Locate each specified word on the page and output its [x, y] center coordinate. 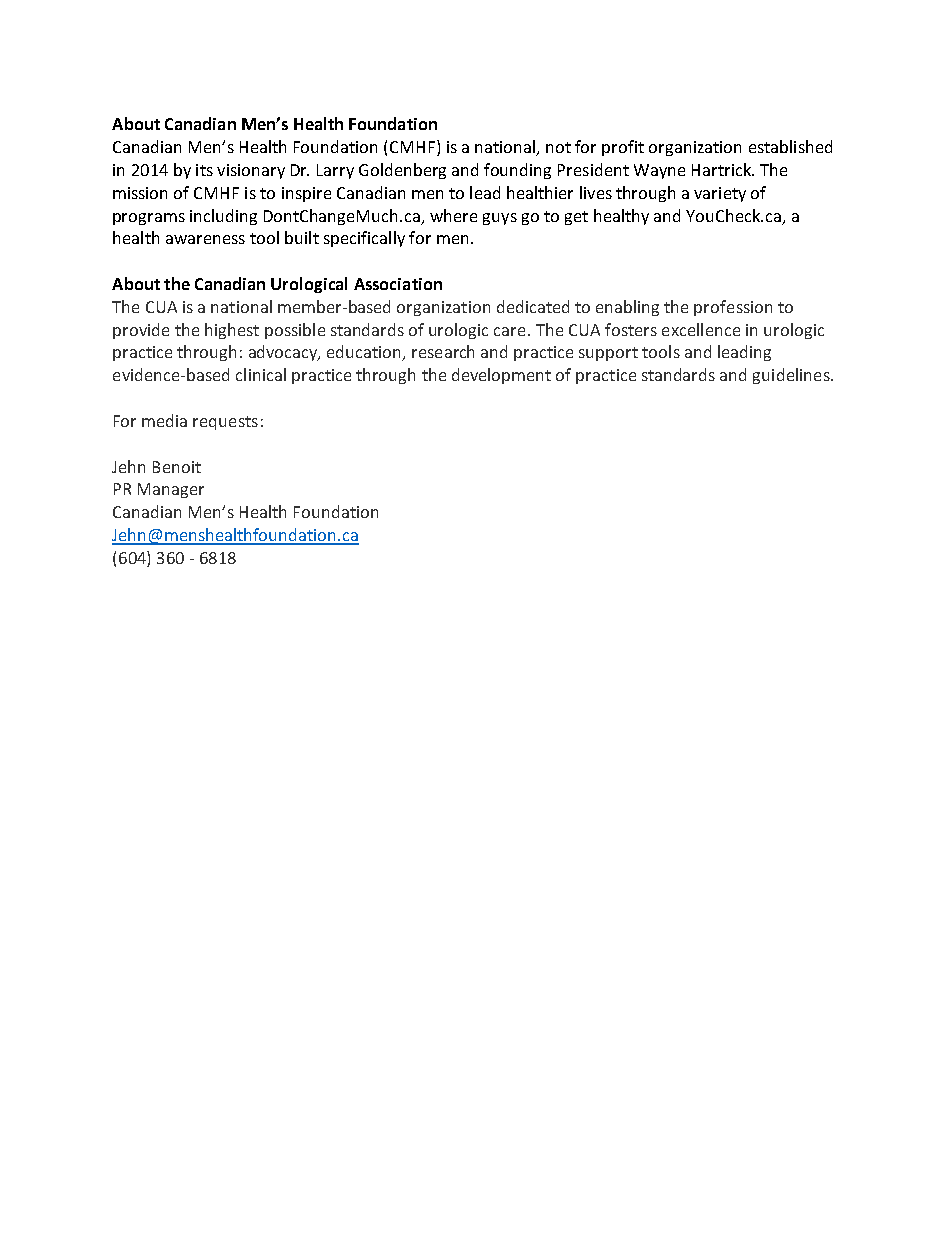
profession [733, 308]
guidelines [792, 376]
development [501, 376]
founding [517, 171]
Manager [171, 490]
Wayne [659, 171]
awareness [205, 239]
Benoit [177, 467]
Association [398, 284]
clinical [261, 374]
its [204, 170]
